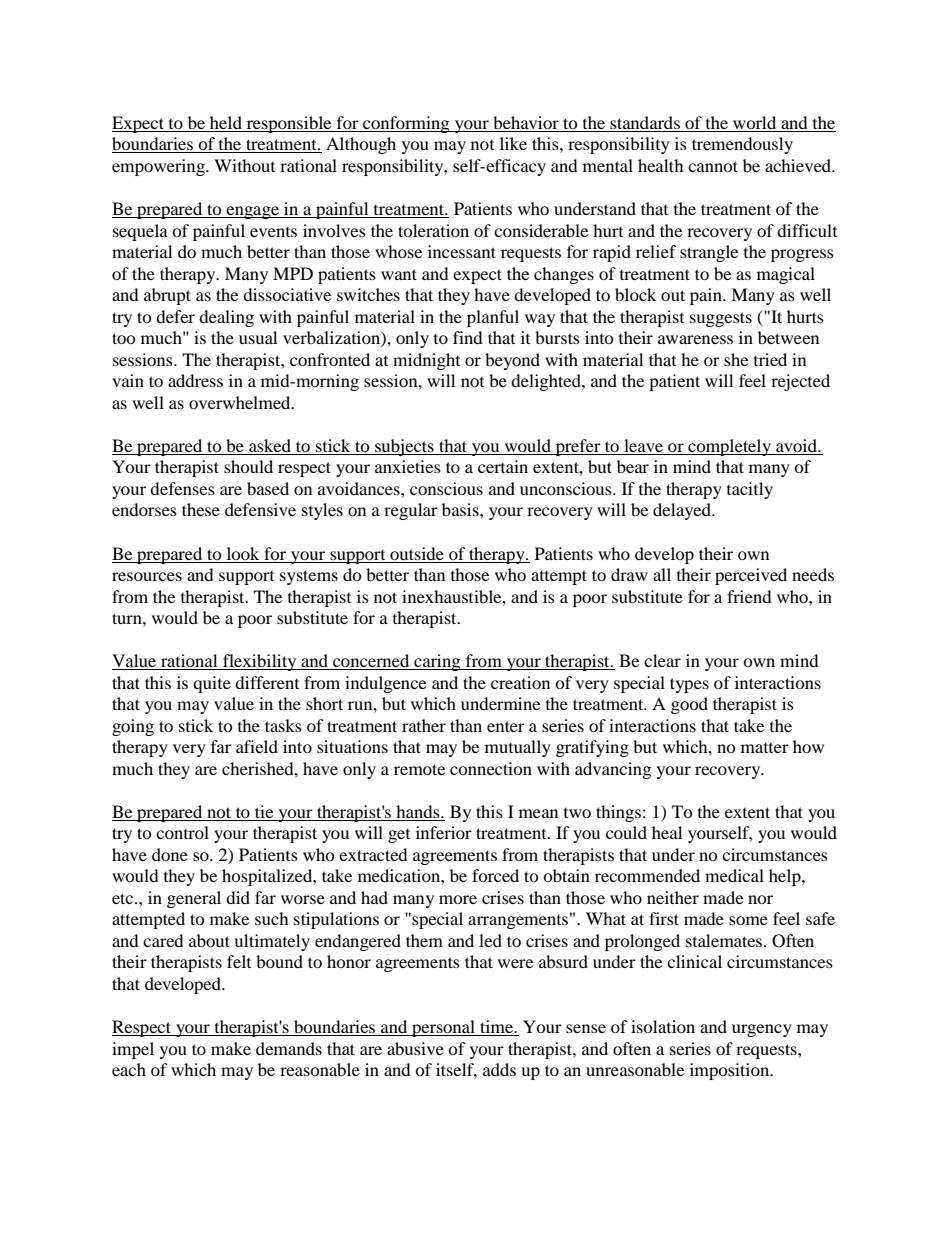 The height and width of the document is (1233, 952). I want to click on tremendously, so click(742, 145).
